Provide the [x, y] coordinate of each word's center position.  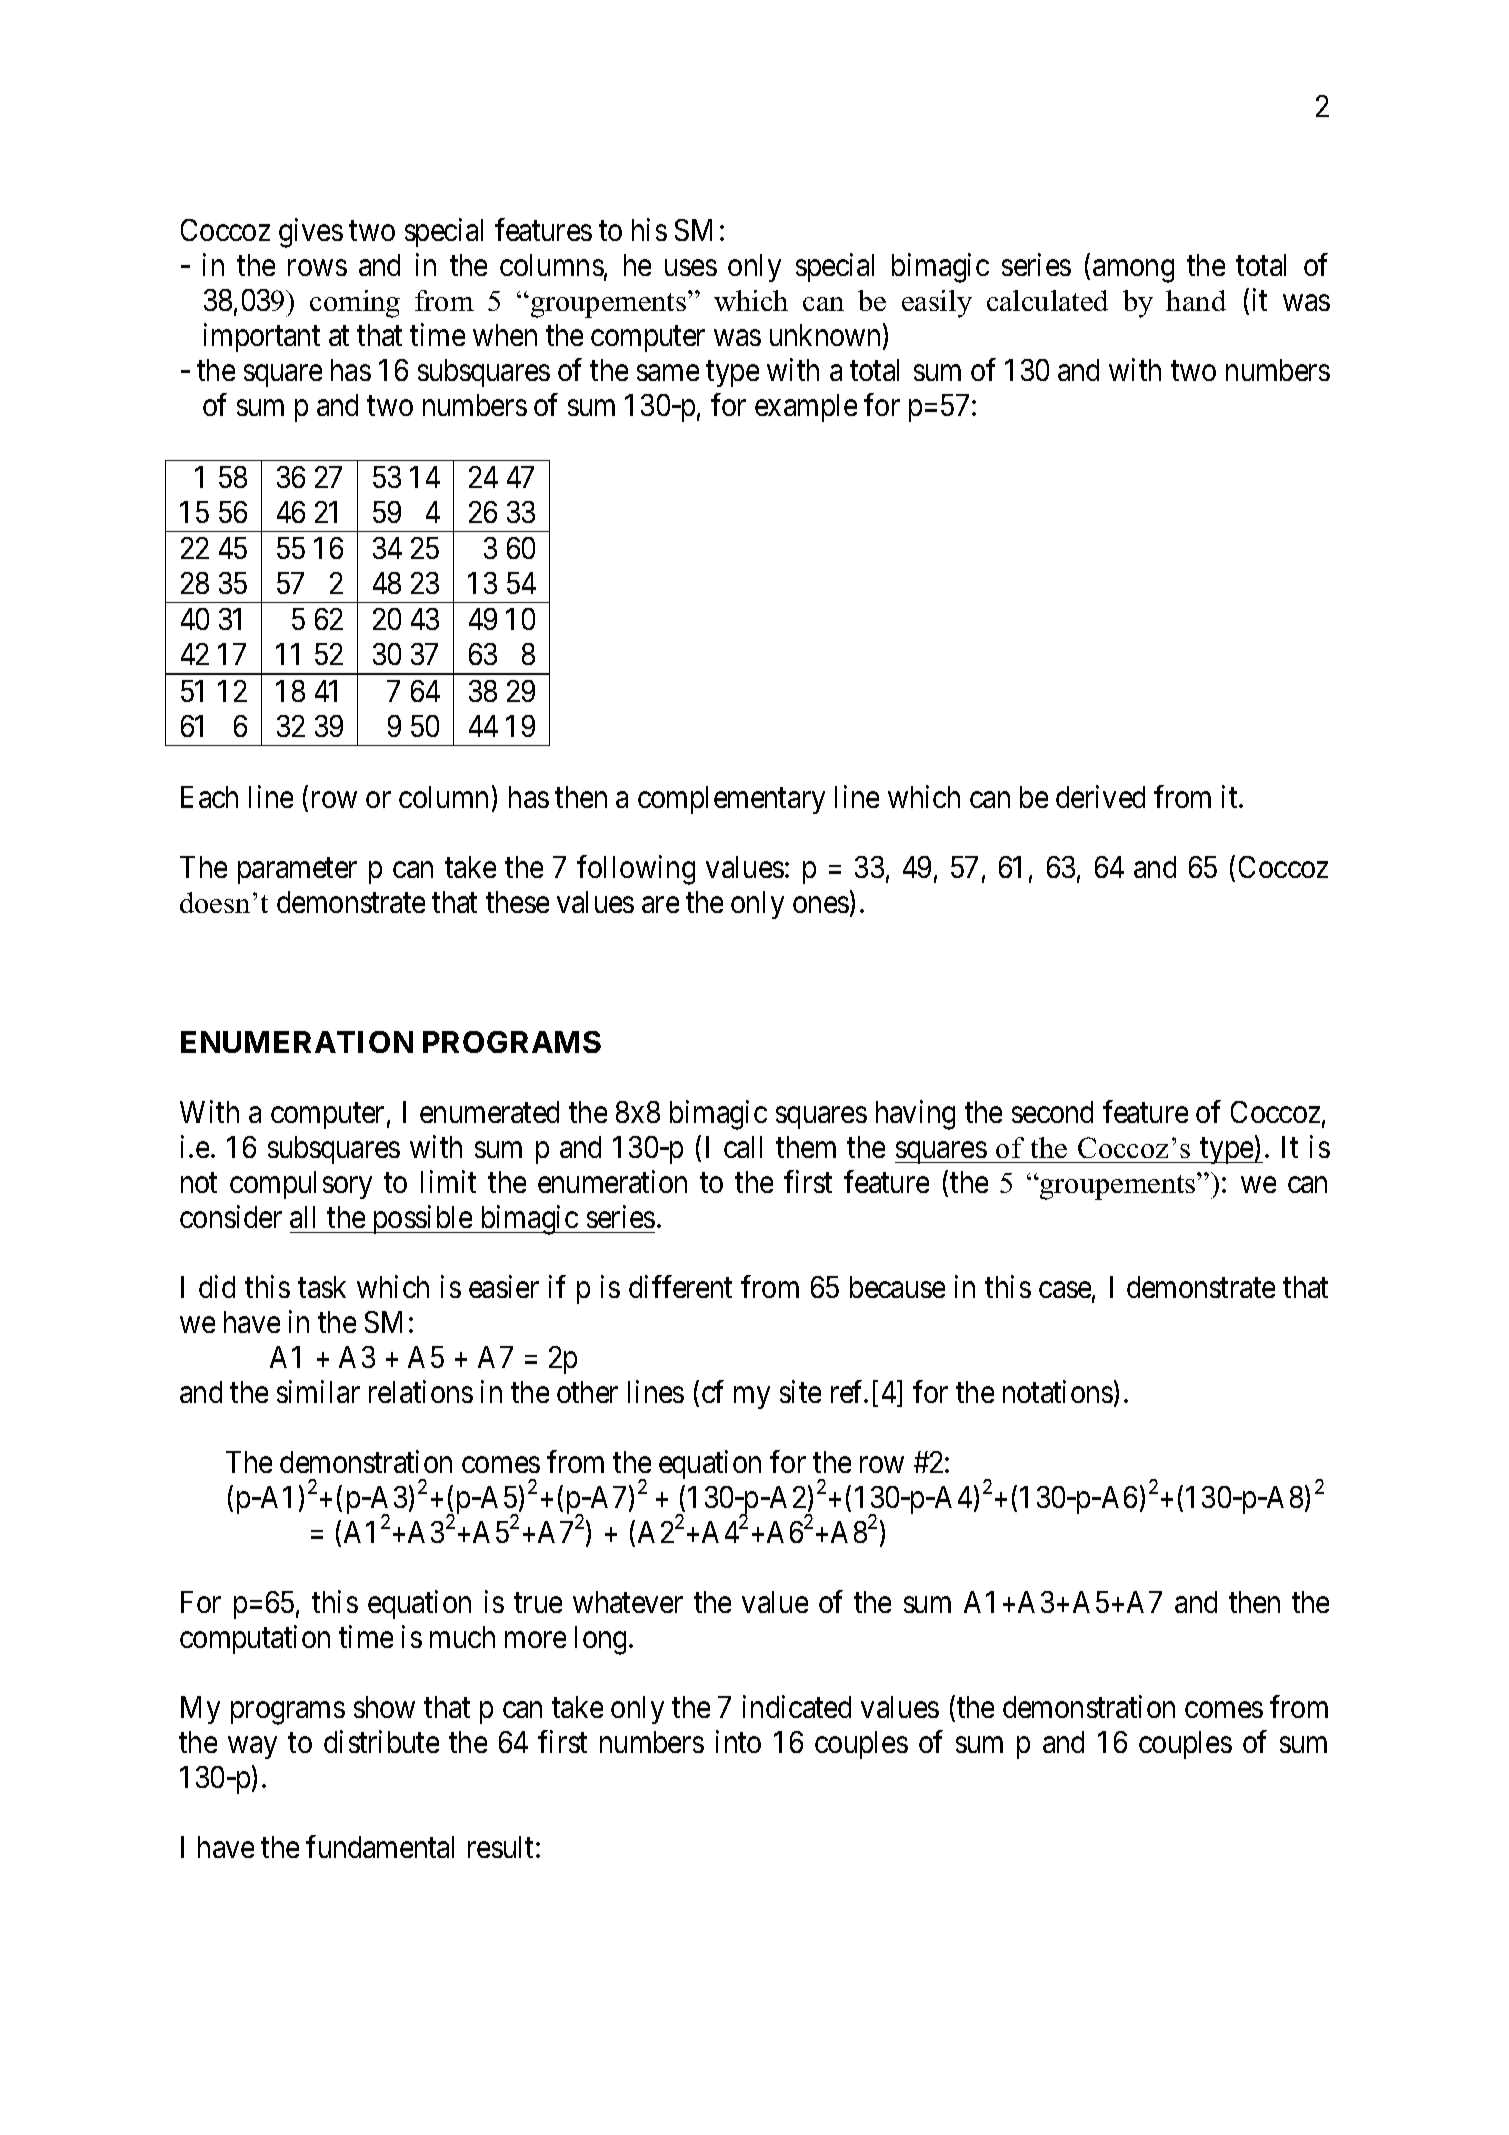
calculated [1047, 300]
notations [1058, 1391]
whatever [628, 1602]
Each [209, 797]
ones [821, 905]
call [743, 1147]
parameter [297, 871]
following [636, 870]
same [668, 373]
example [806, 408]
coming [355, 304]
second [1052, 1112]
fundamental [380, 1846]
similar [318, 1391]
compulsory [301, 1185]
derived [1100, 796]
